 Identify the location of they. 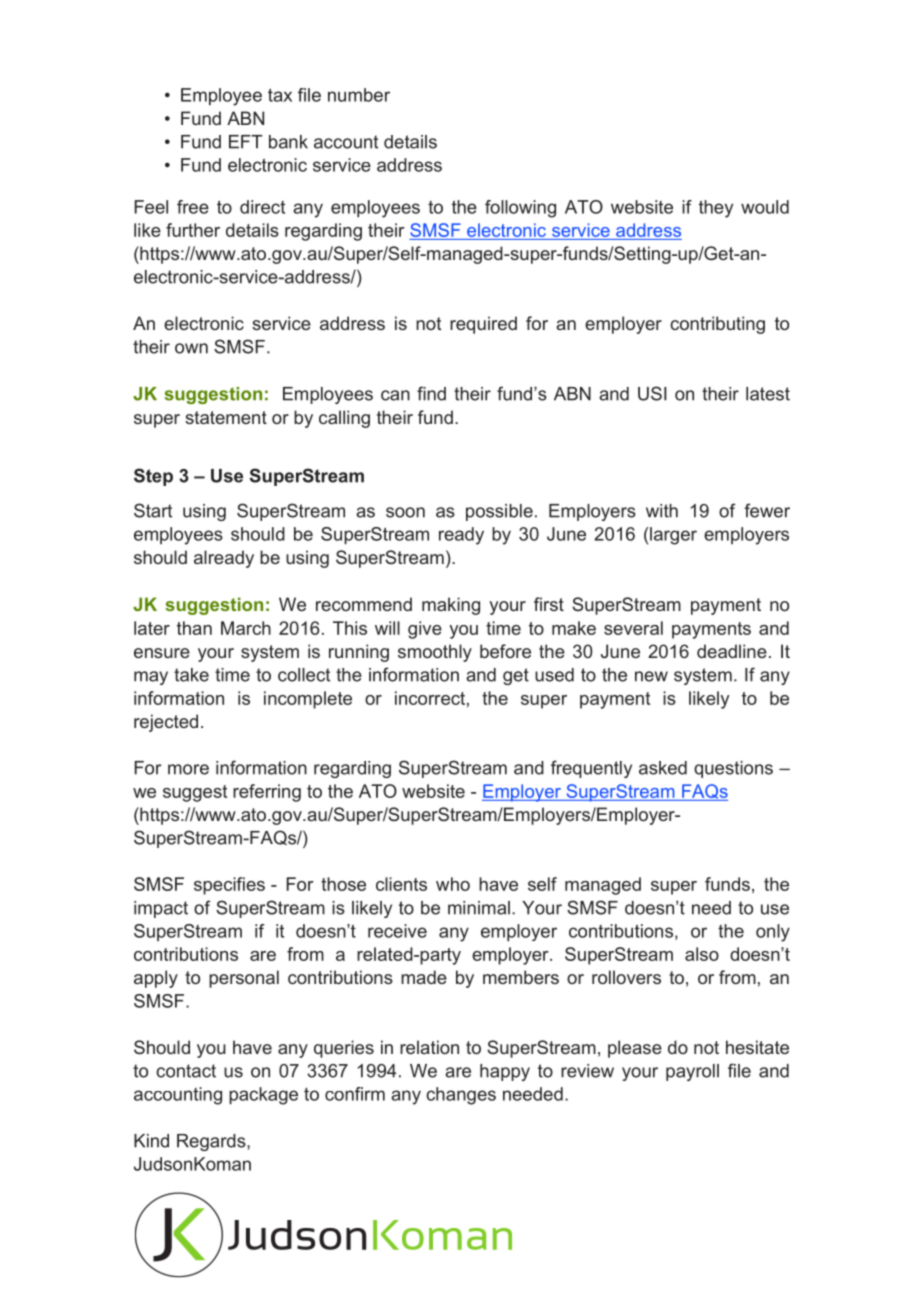
(716, 209).
